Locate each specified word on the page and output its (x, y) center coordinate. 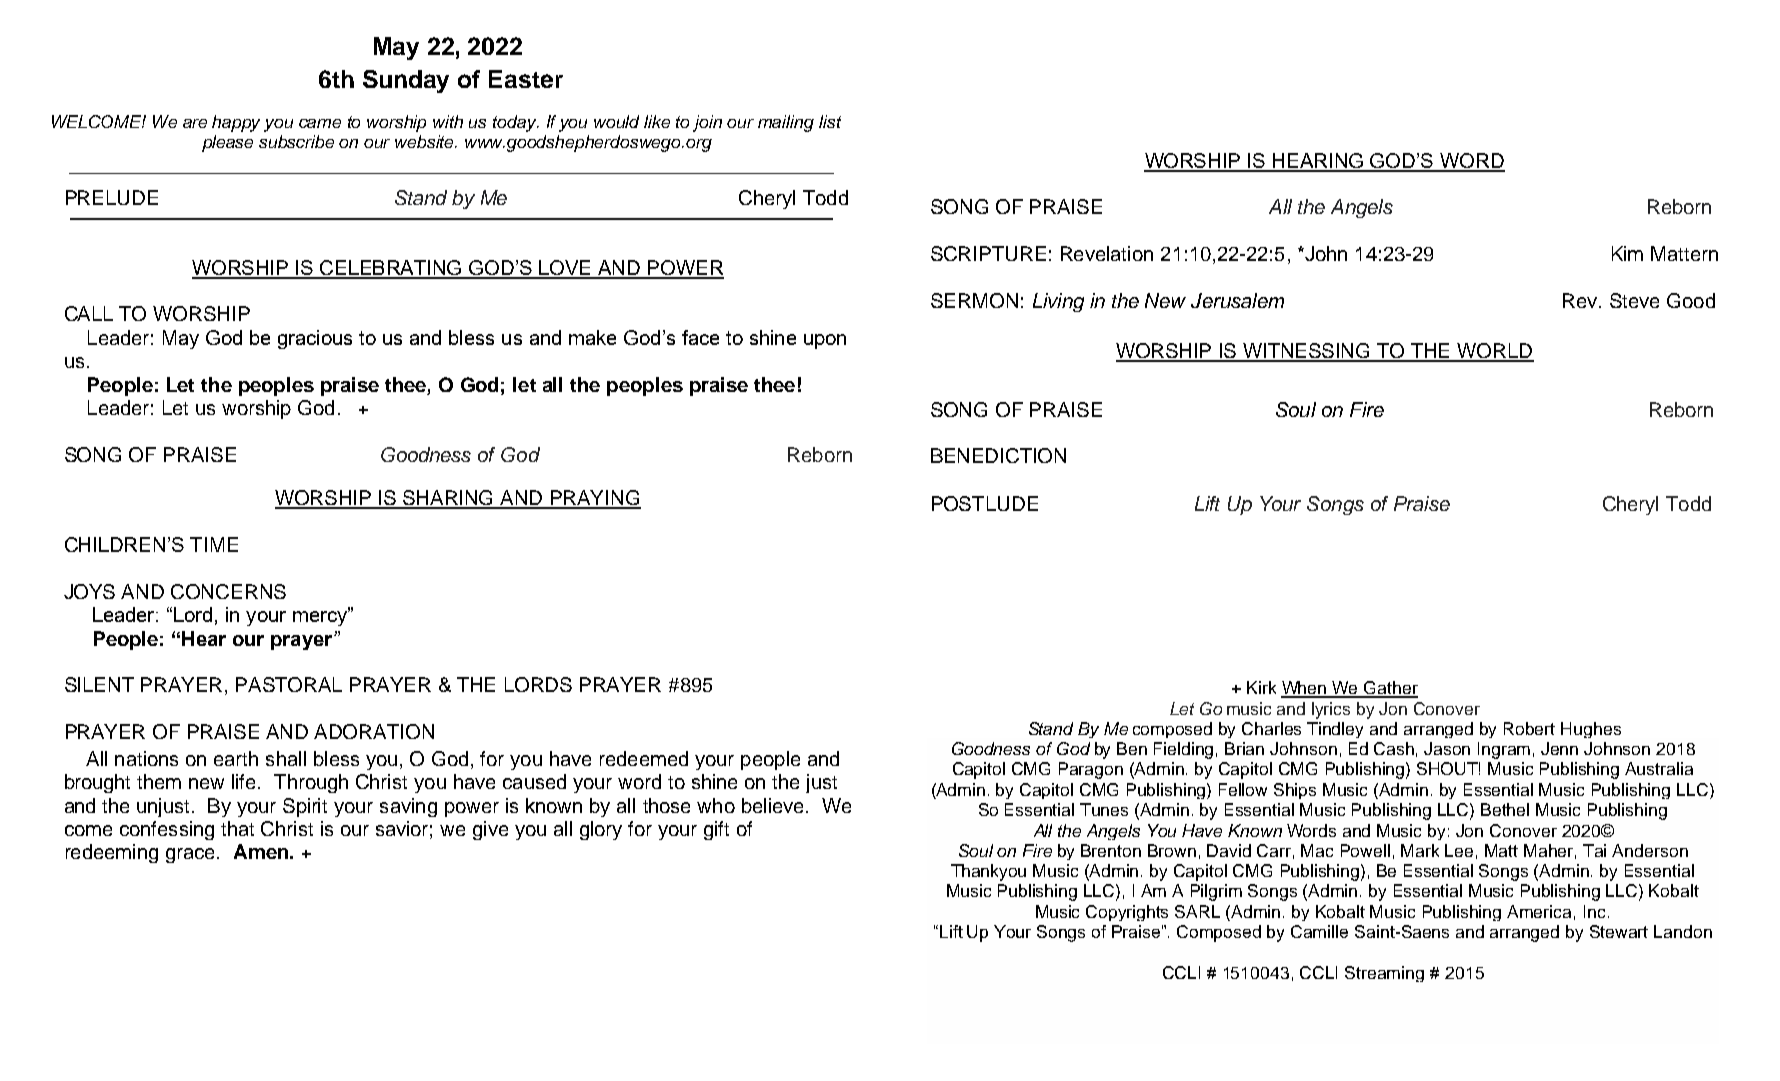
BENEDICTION (998, 455)
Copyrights (1127, 913)
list (830, 121)
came (320, 123)
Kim (1627, 253)
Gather (1390, 689)
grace (190, 855)
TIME (214, 544)
